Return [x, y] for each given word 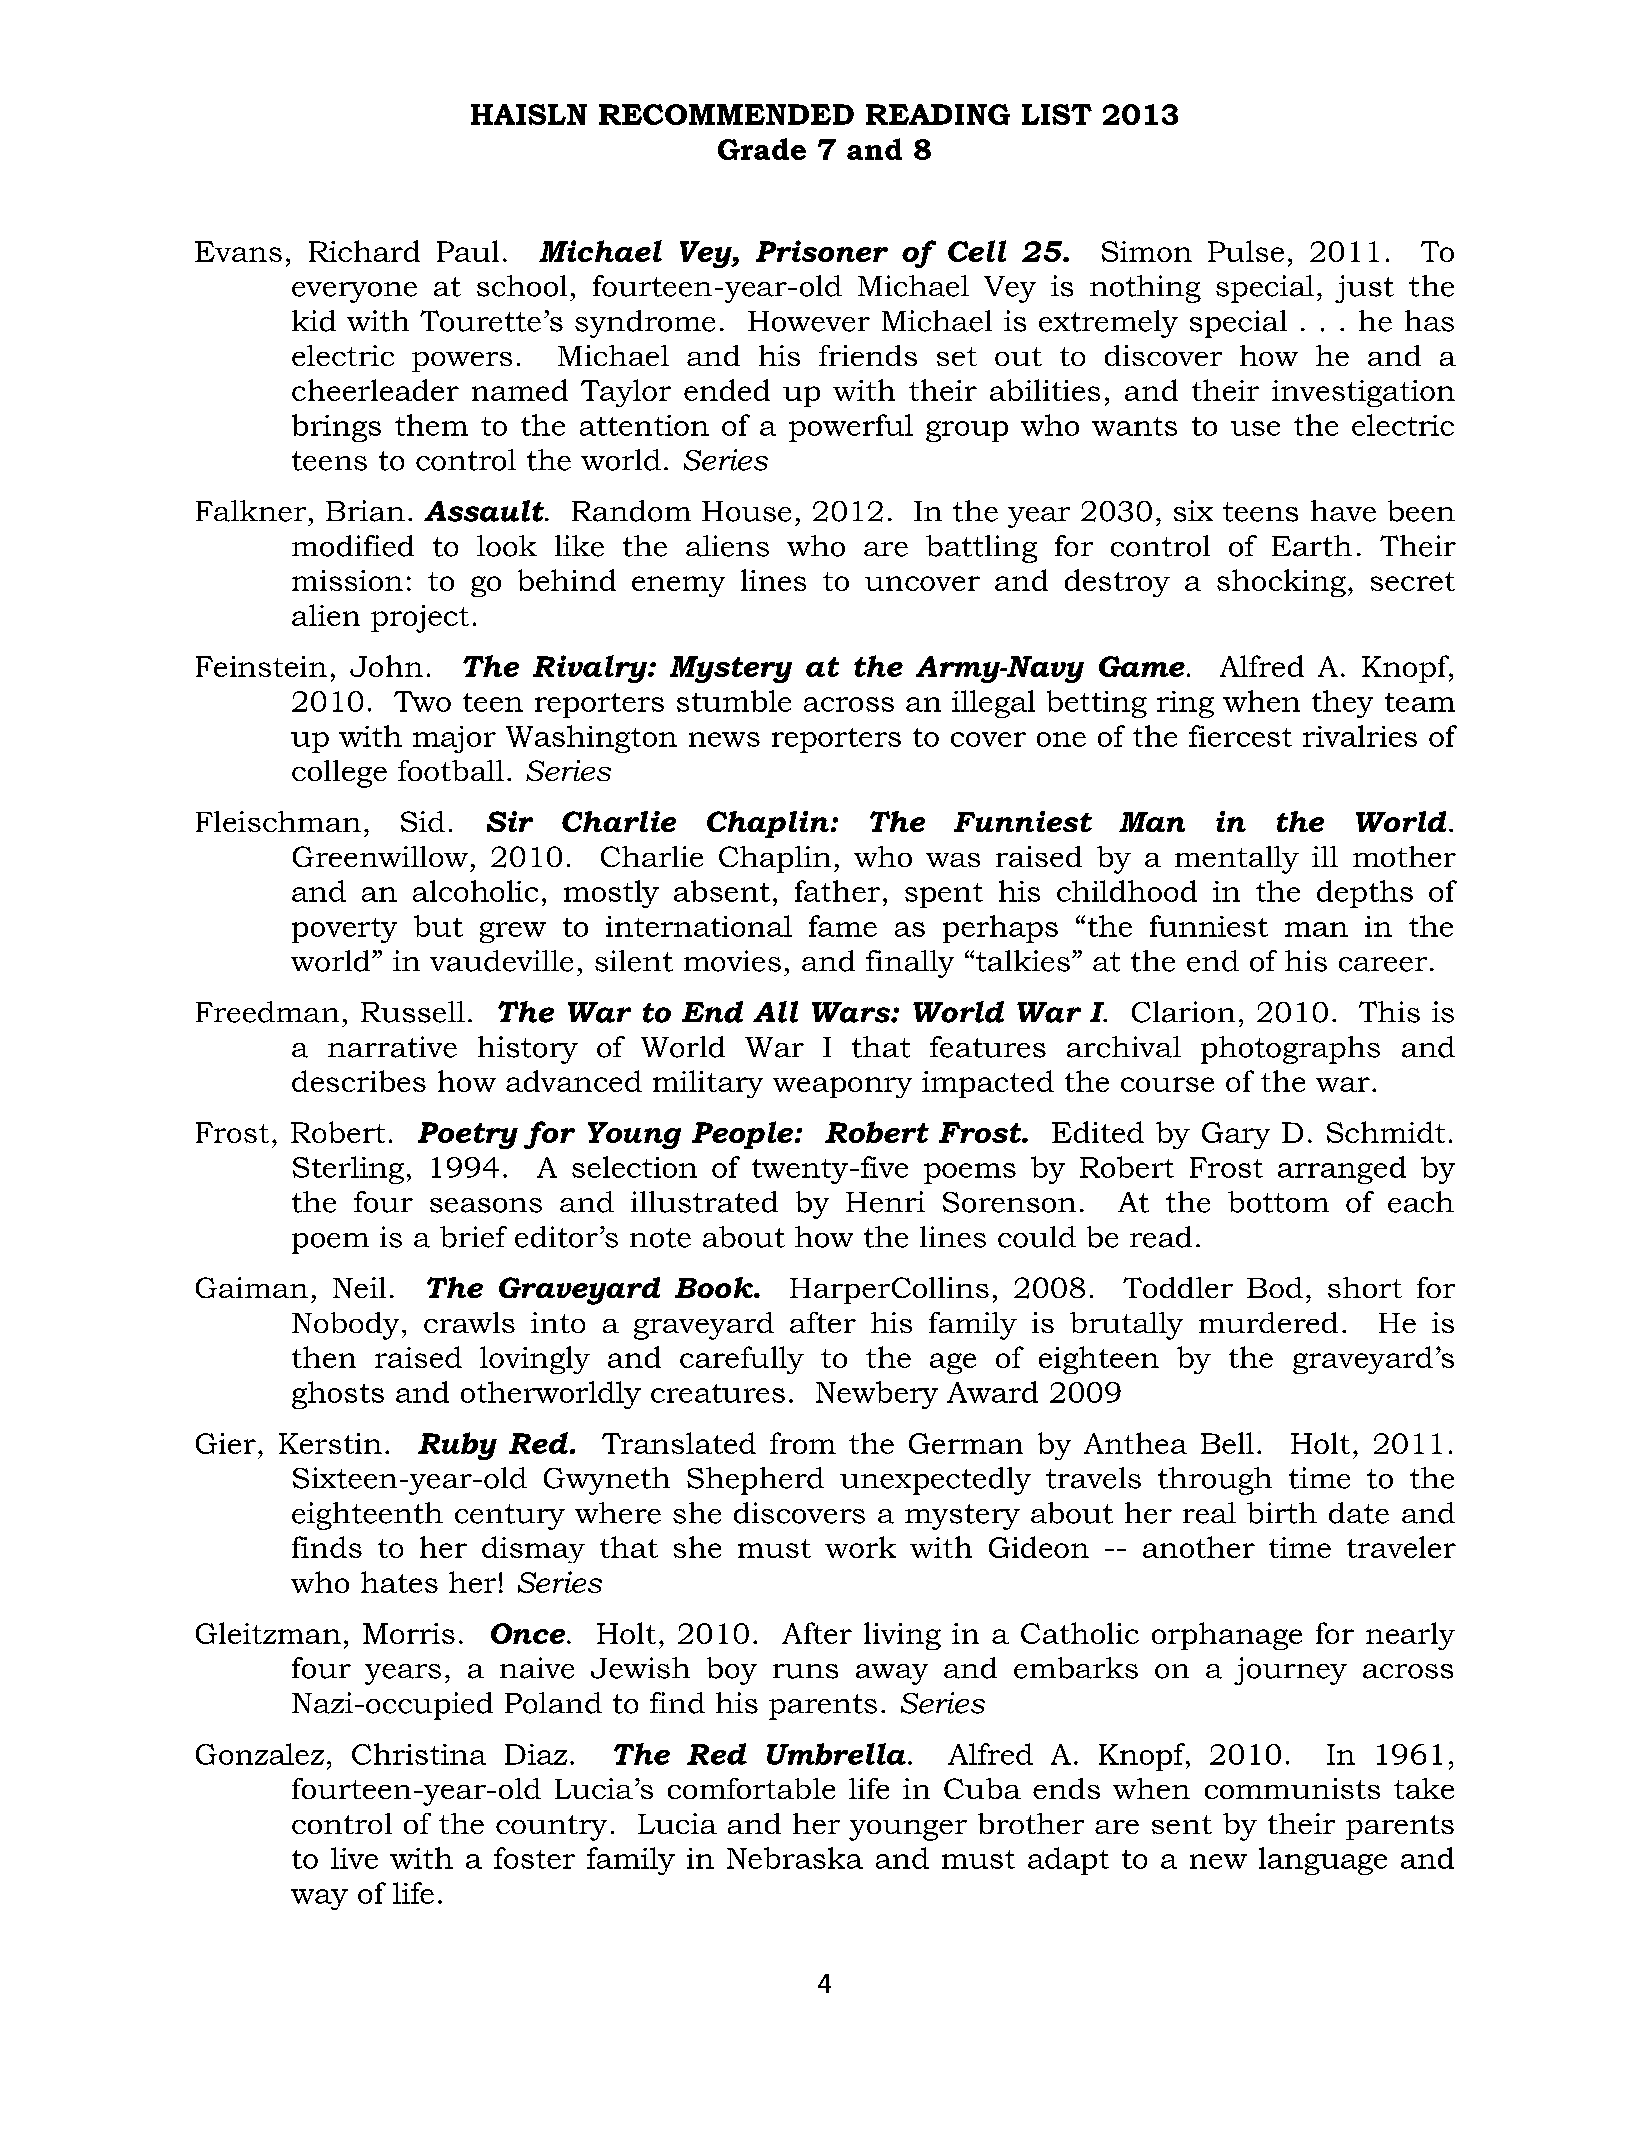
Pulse [1246, 251]
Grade [762, 149]
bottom [1278, 1202]
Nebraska [795, 1858]
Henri [885, 1202]
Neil [359, 1287]
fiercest [1240, 736]
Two [422, 701]
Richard [364, 251]
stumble [734, 701]
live [354, 1858]
